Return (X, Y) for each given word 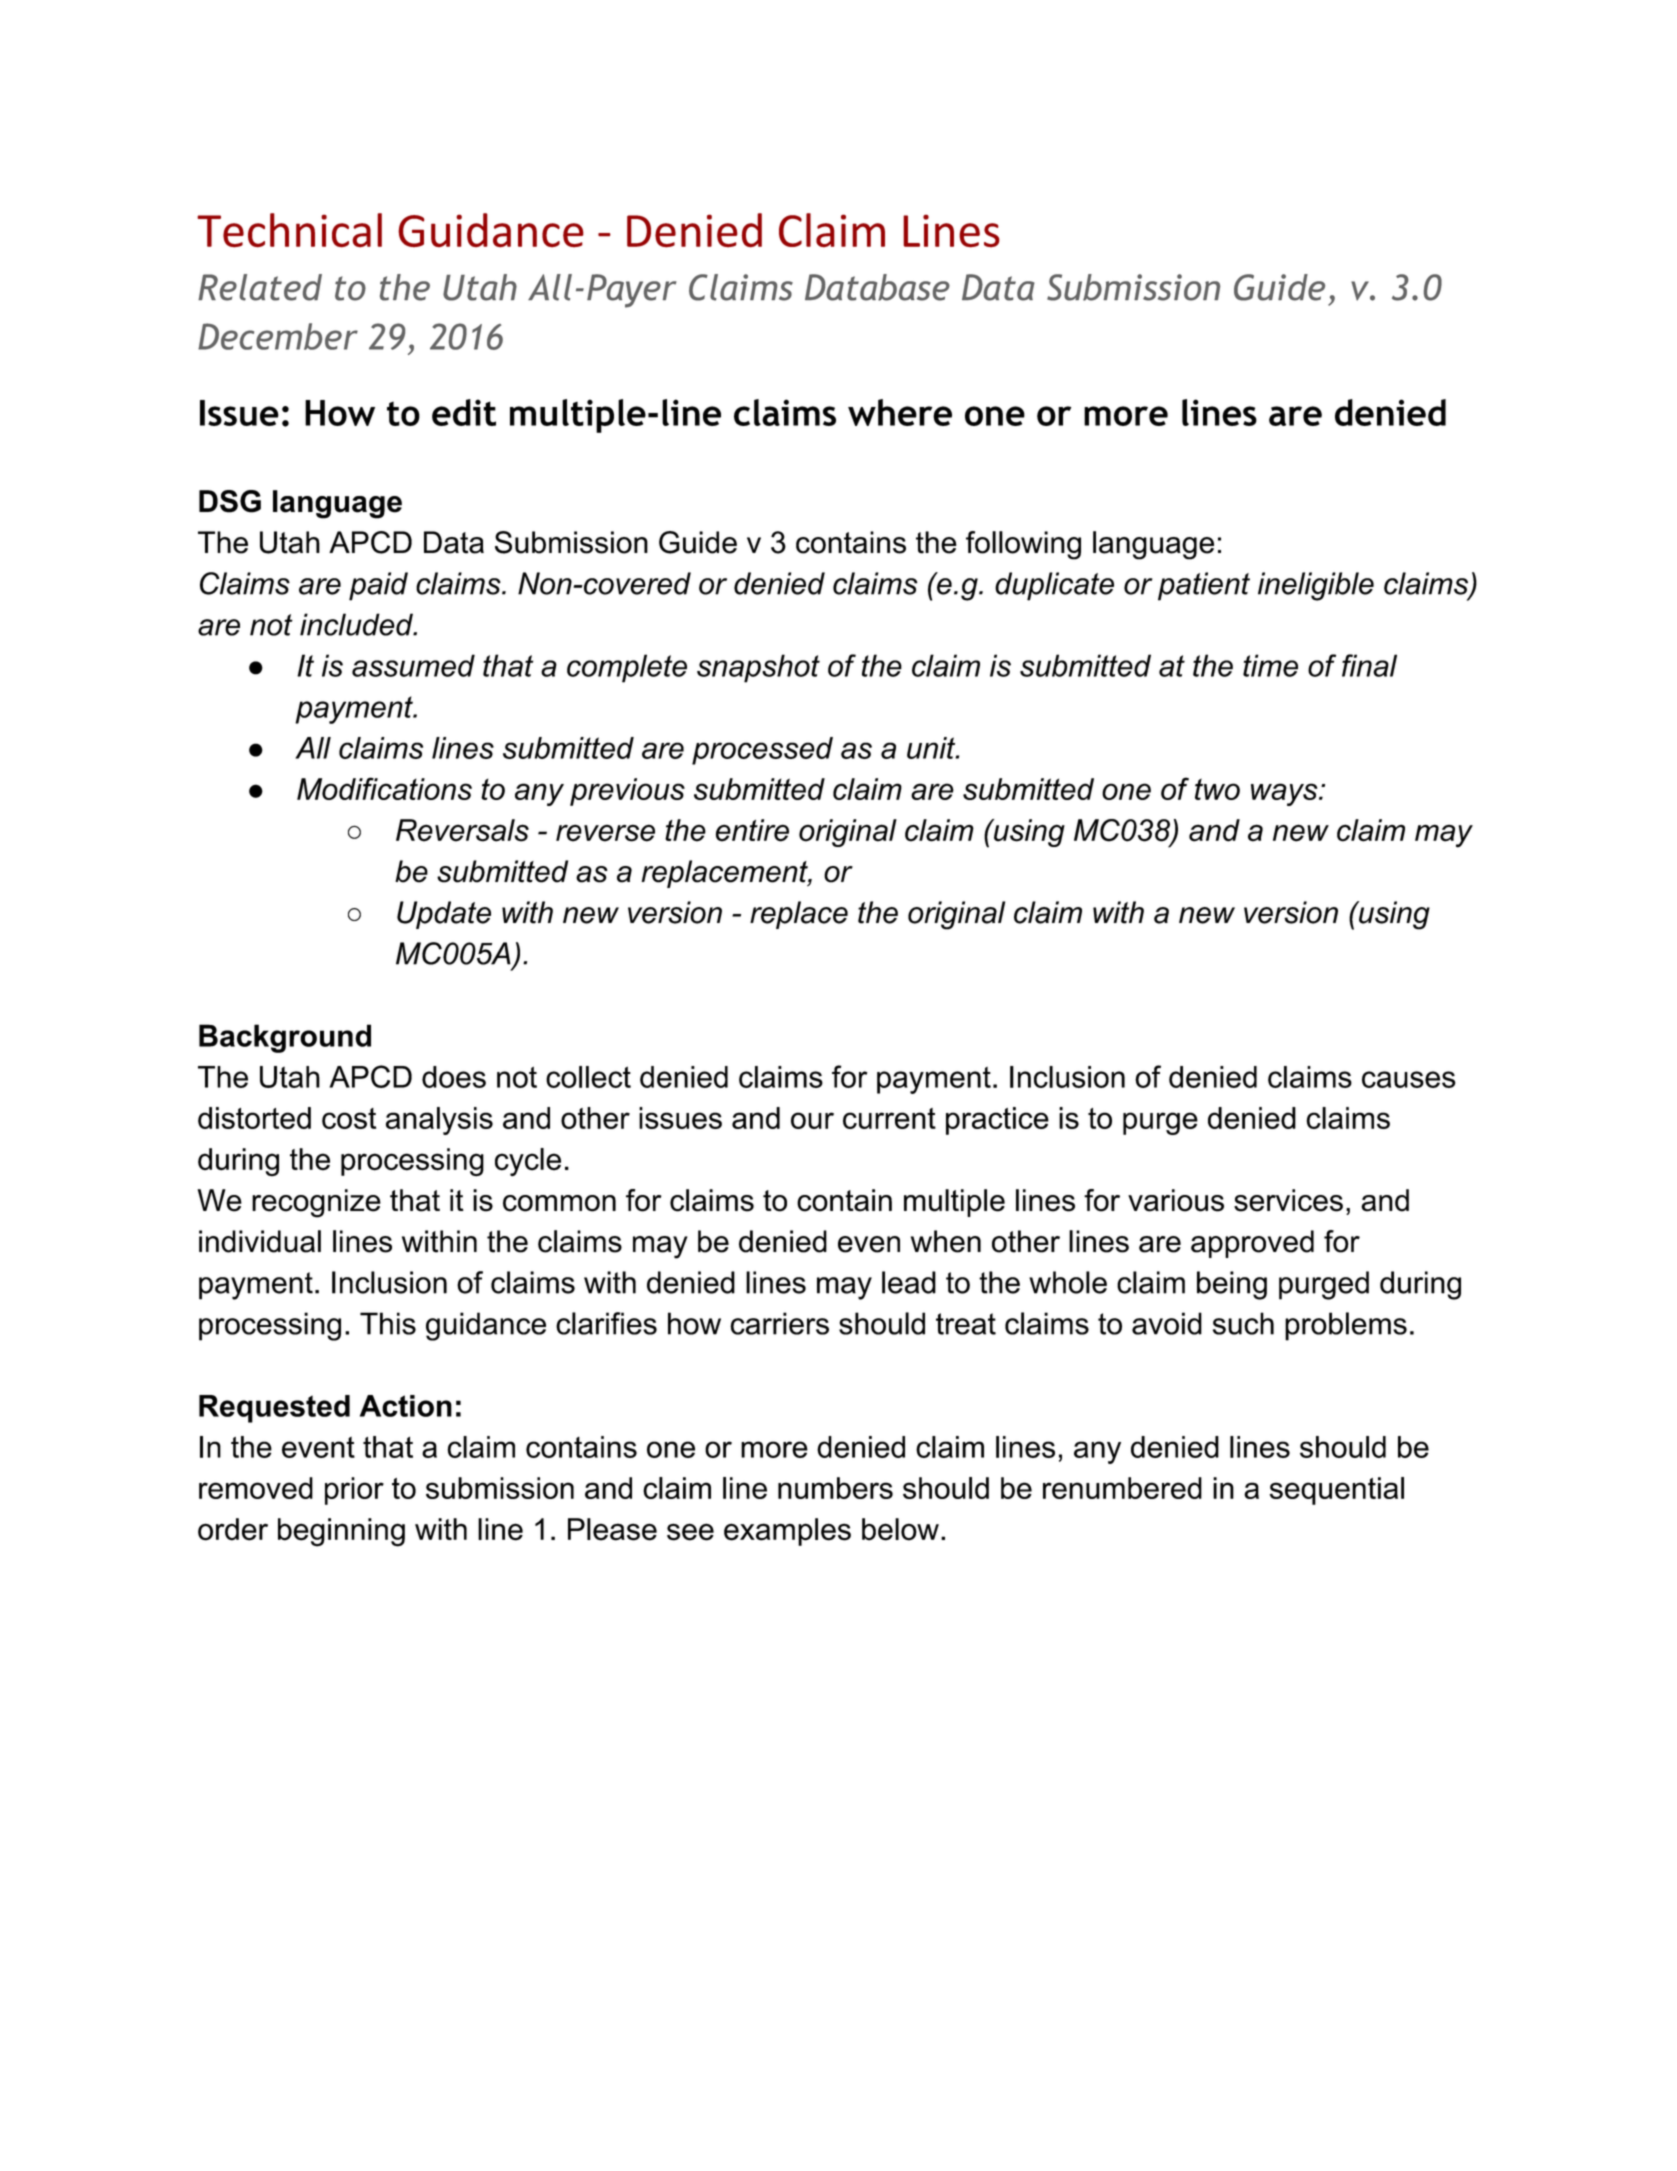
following (1023, 545)
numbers (835, 1488)
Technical (289, 230)
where (900, 412)
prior (354, 1491)
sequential (1336, 1491)
